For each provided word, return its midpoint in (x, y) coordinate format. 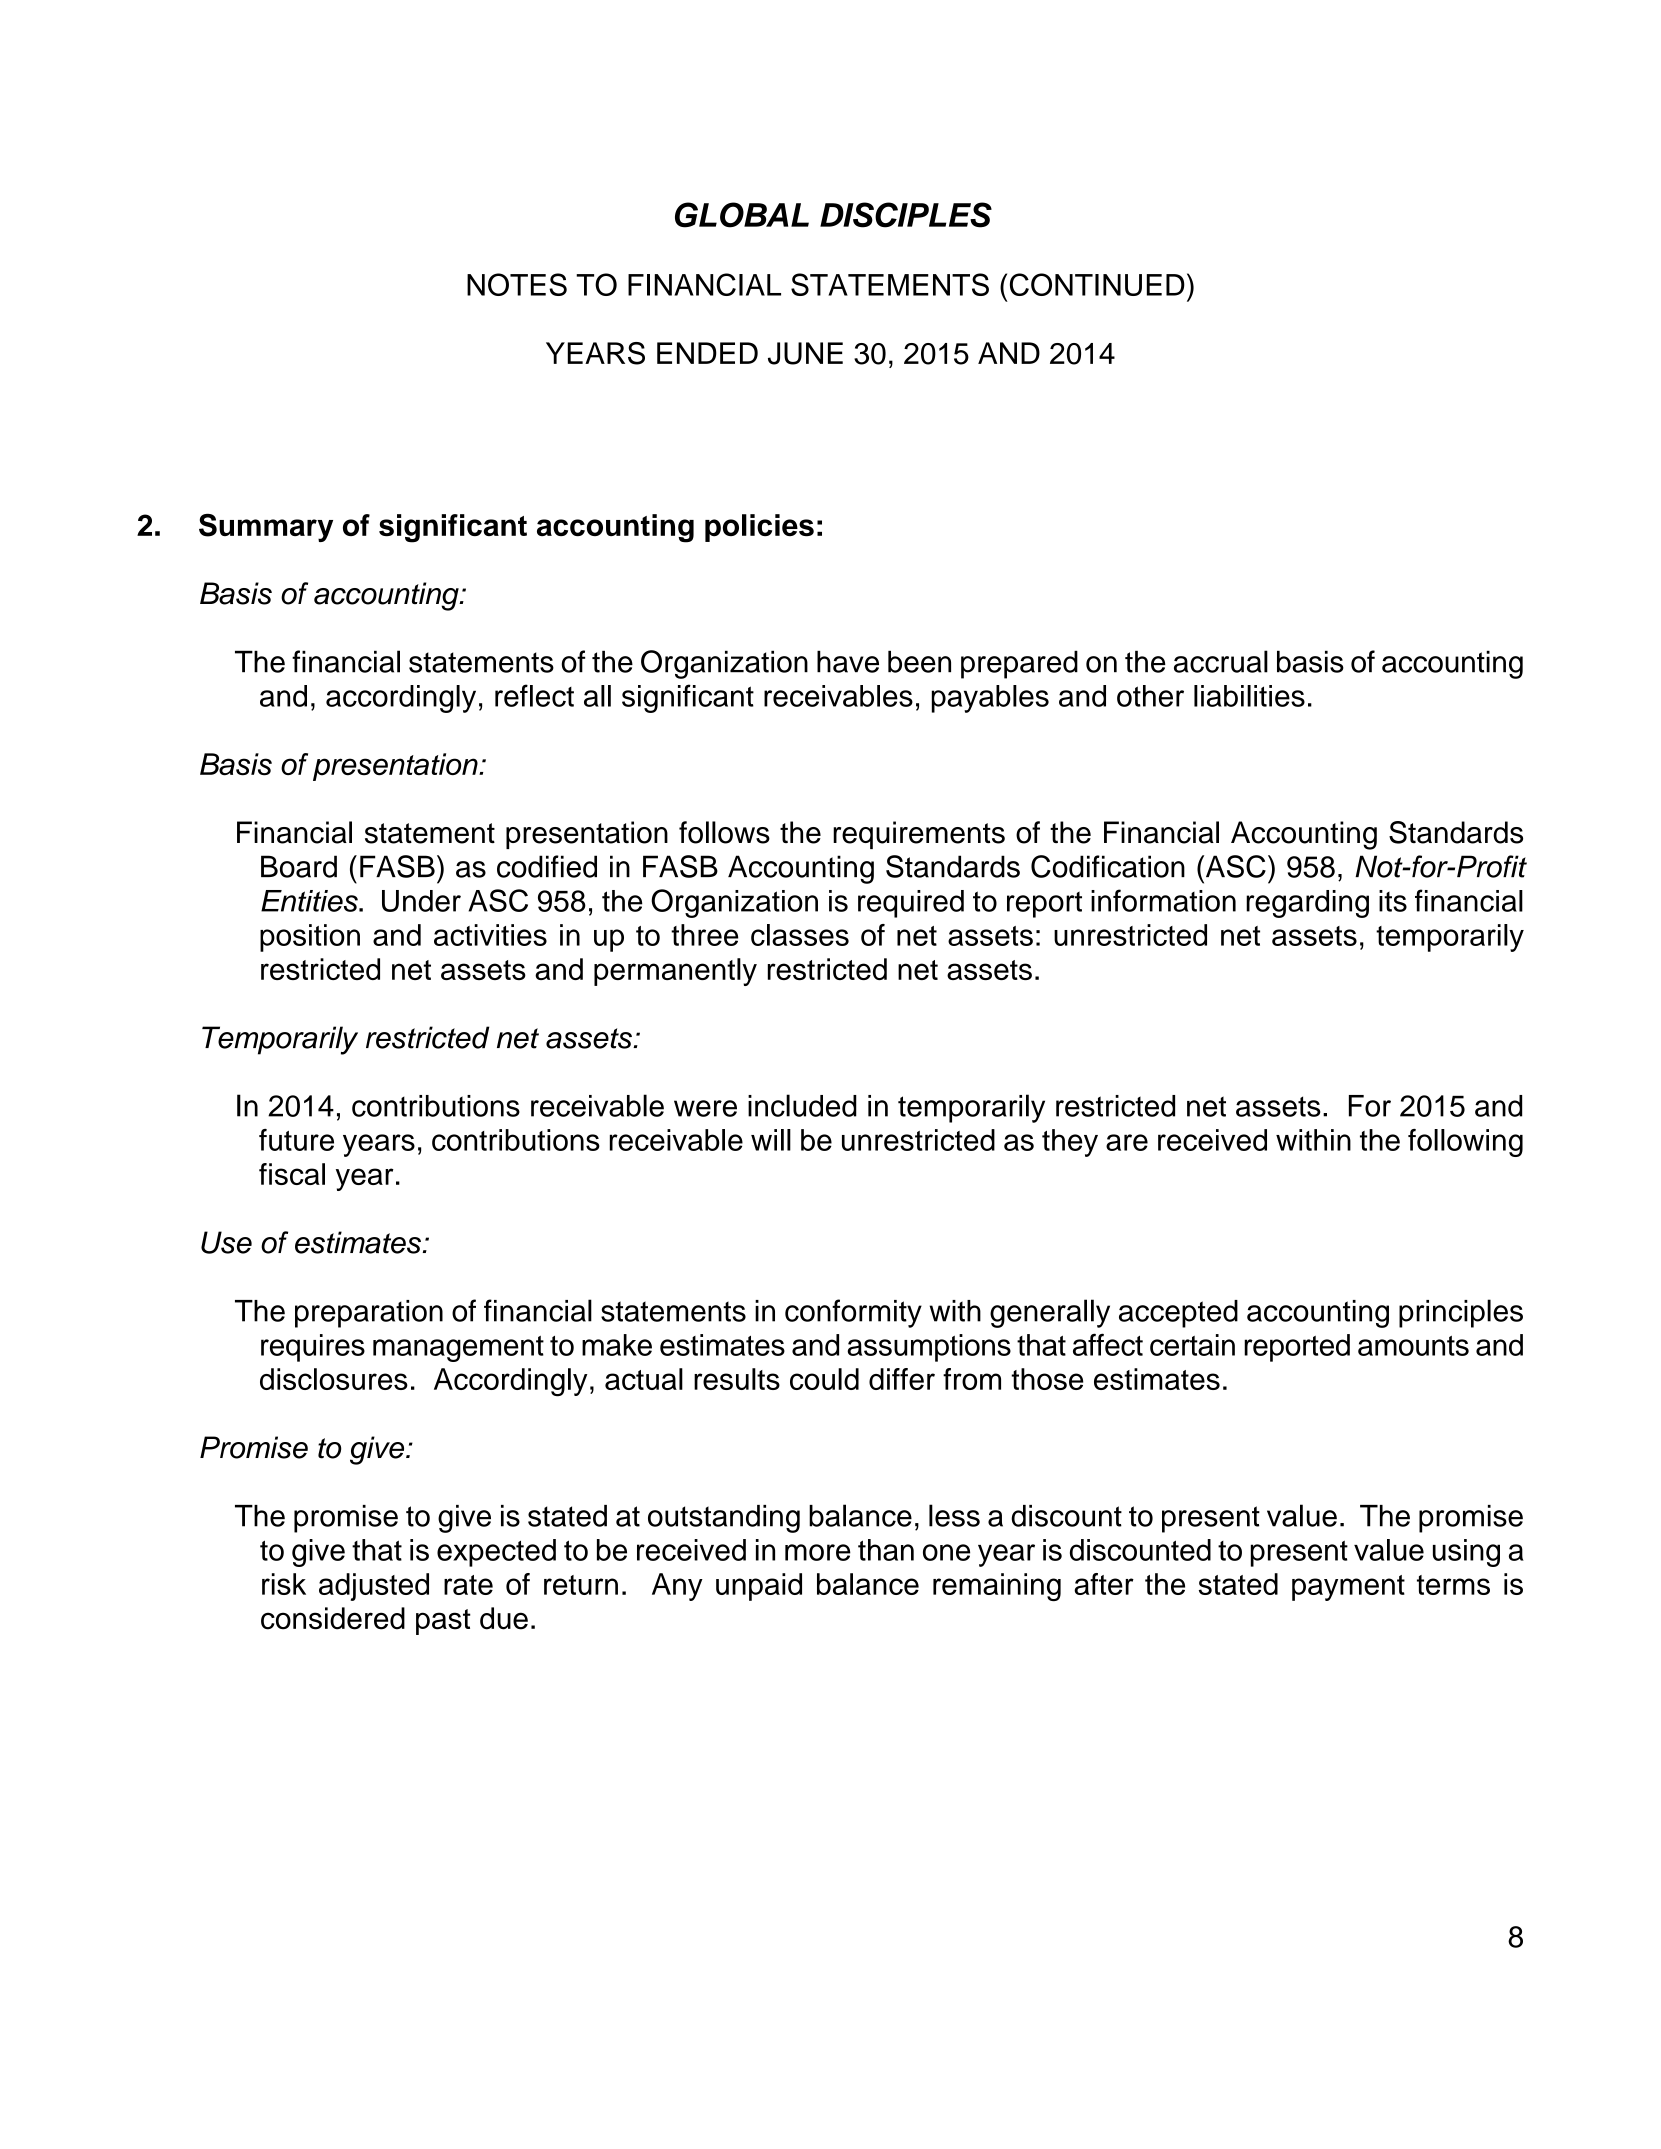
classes (800, 935)
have (848, 661)
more (818, 1552)
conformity (853, 1313)
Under (421, 901)
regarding (1307, 904)
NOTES (517, 284)
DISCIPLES (906, 215)
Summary (266, 528)
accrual (1221, 661)
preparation (369, 1314)
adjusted (374, 1587)
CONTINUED (1097, 284)
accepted (1178, 1314)
